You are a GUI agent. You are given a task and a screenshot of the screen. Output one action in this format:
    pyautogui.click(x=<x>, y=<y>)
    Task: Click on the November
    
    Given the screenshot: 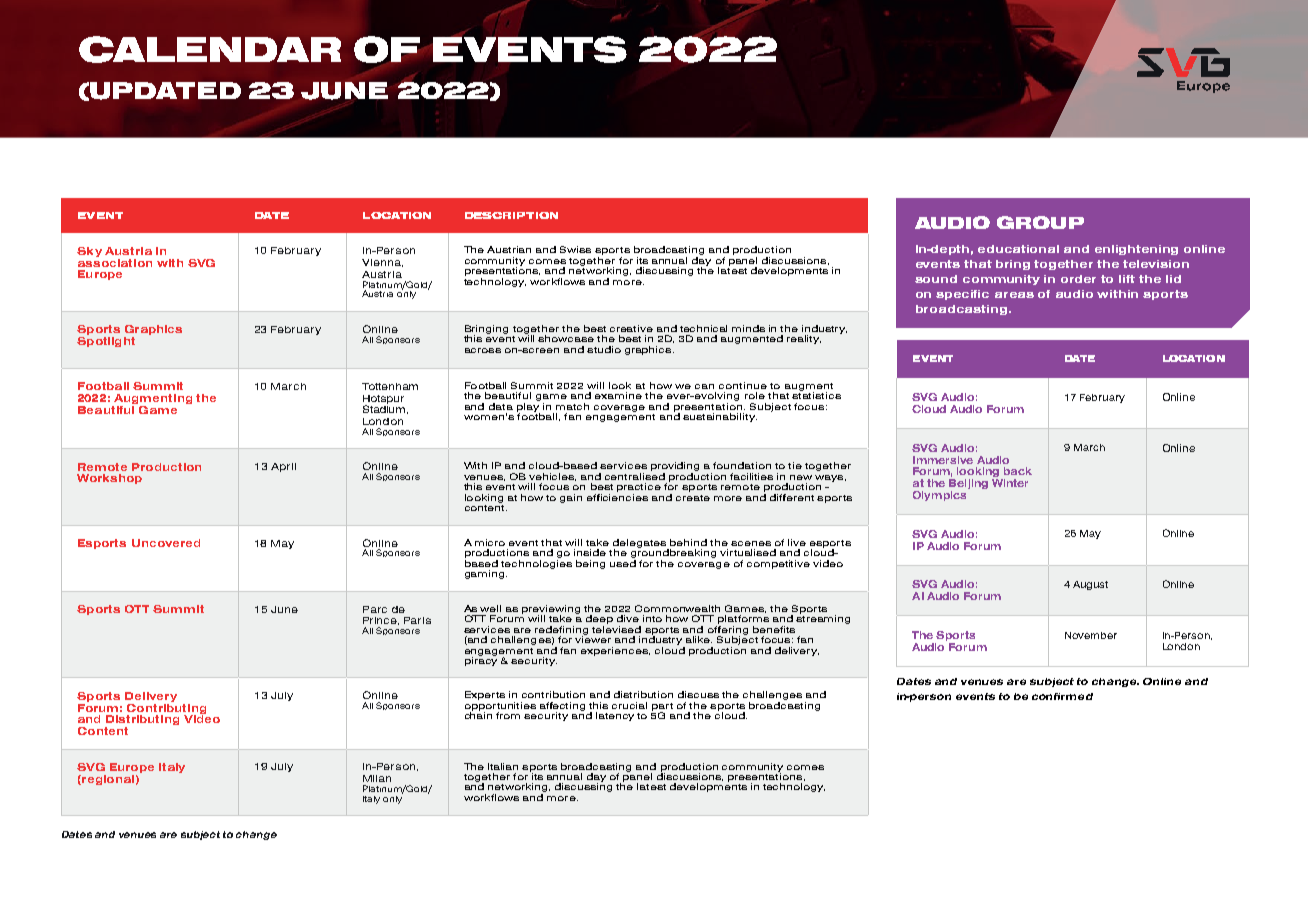 What is the action you would take?
    pyautogui.click(x=1091, y=635)
